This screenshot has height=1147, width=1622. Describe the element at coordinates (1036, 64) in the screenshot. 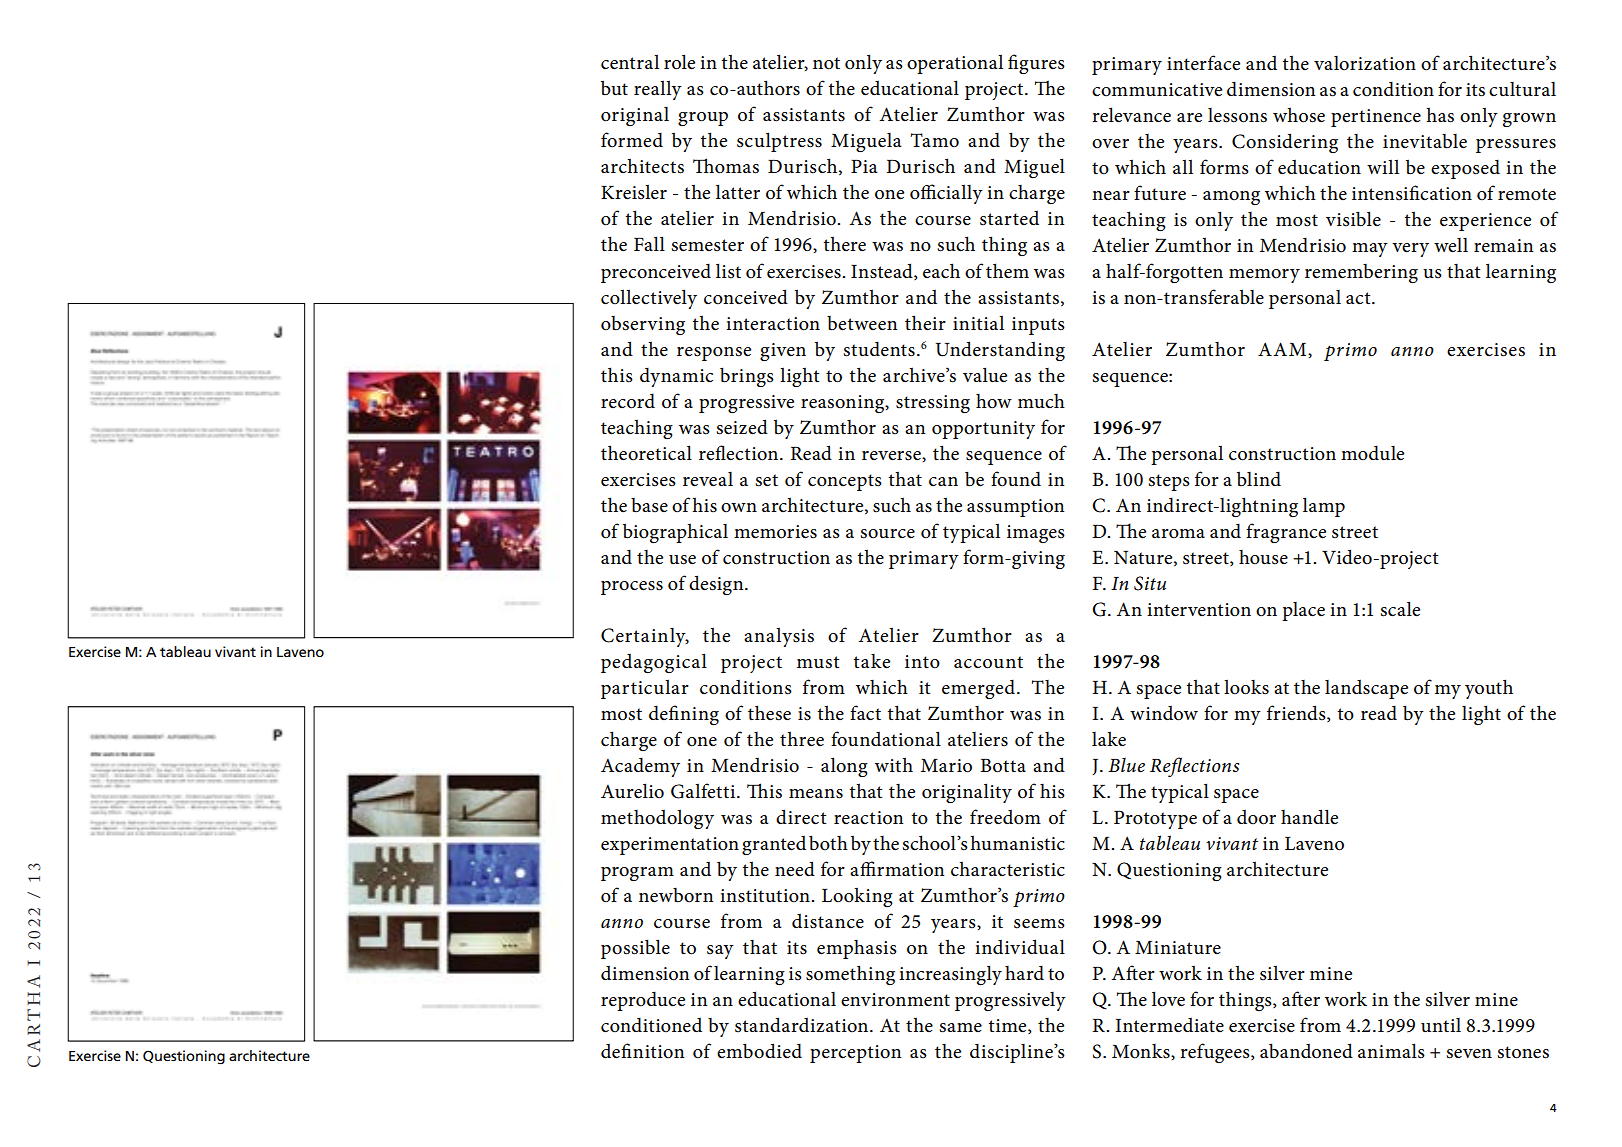

I see `figures` at that location.
